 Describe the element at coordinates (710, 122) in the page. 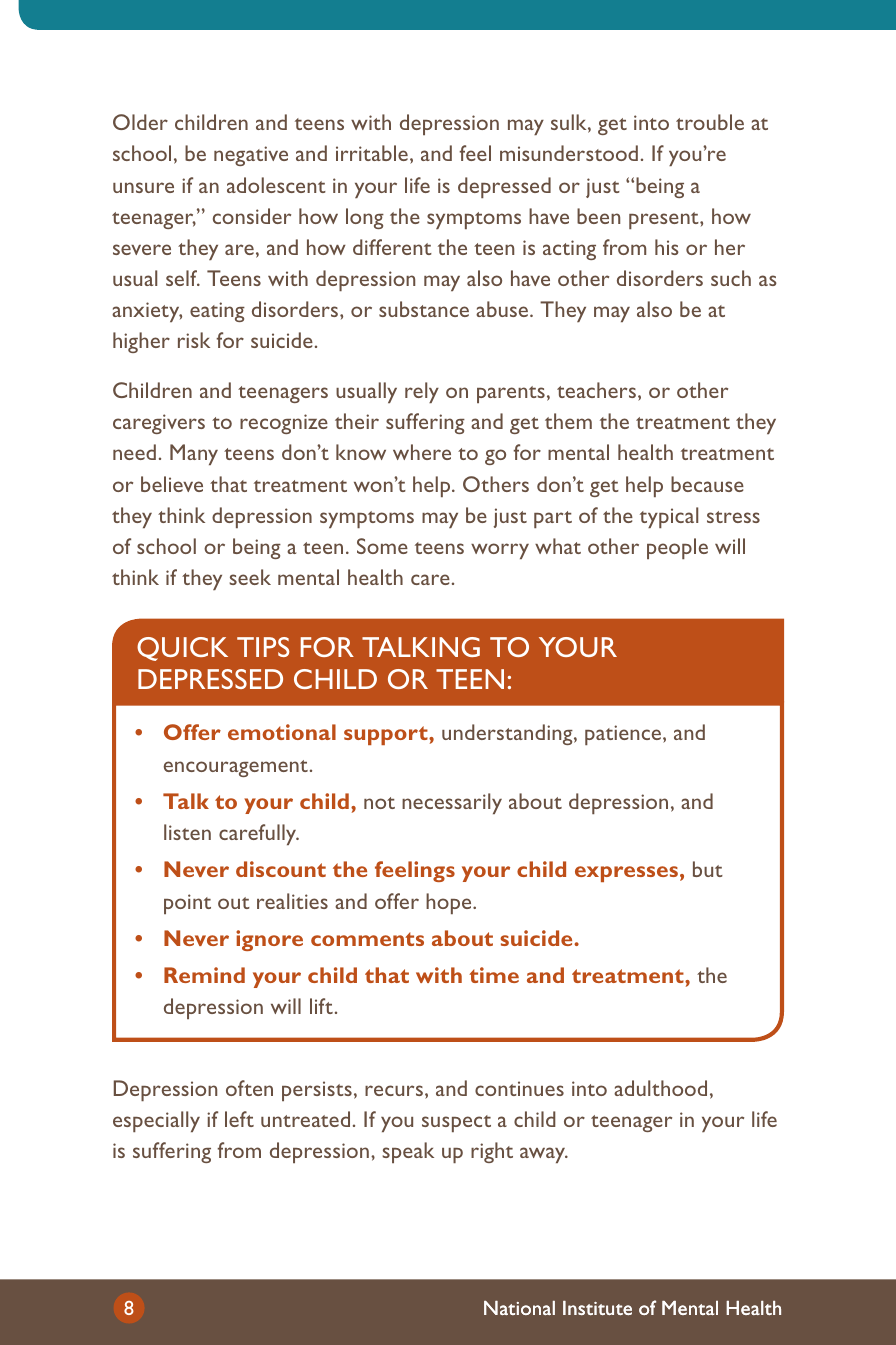

I see `trouble` at that location.
